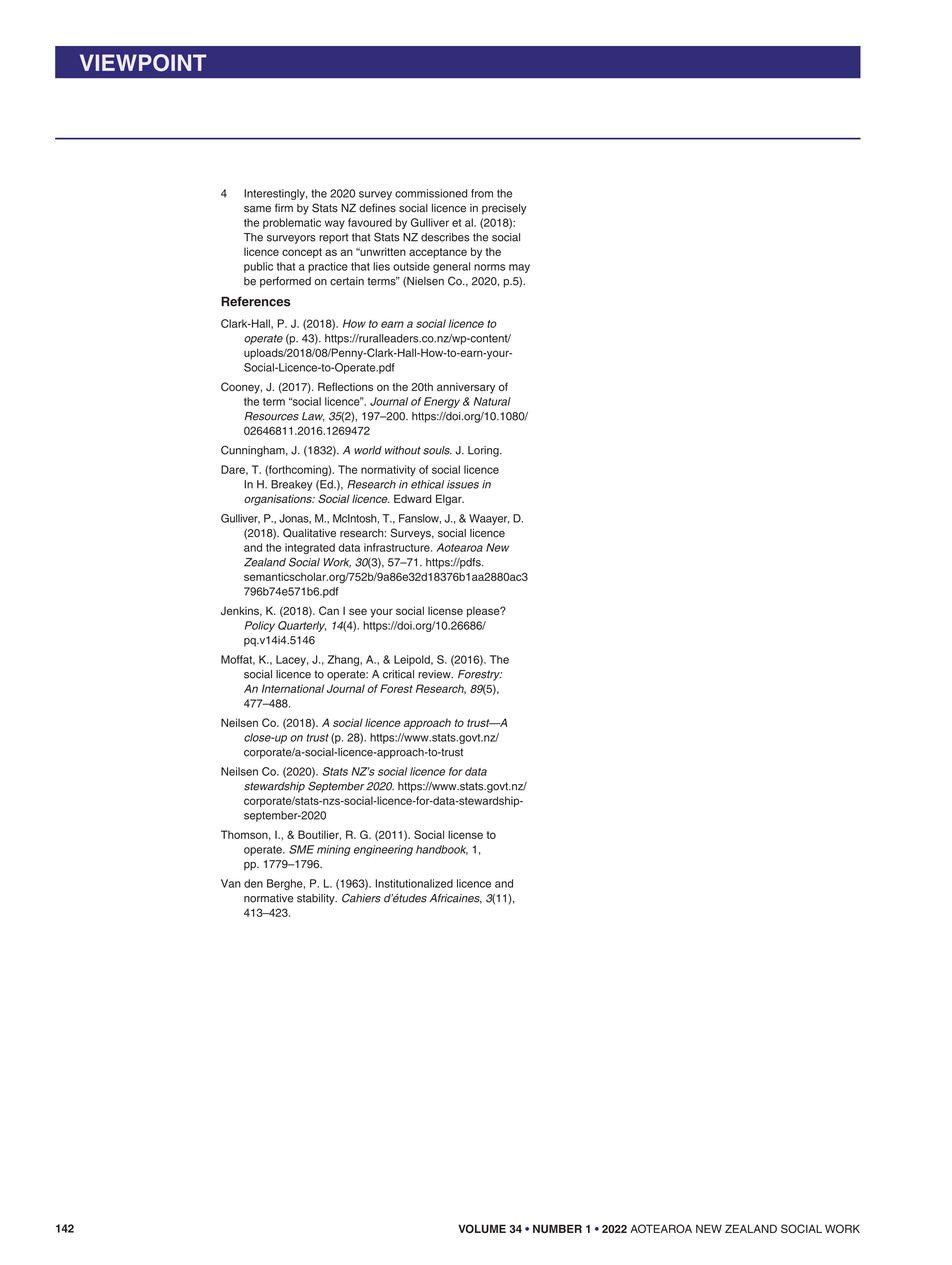  I want to click on defines, so click(377, 208).
